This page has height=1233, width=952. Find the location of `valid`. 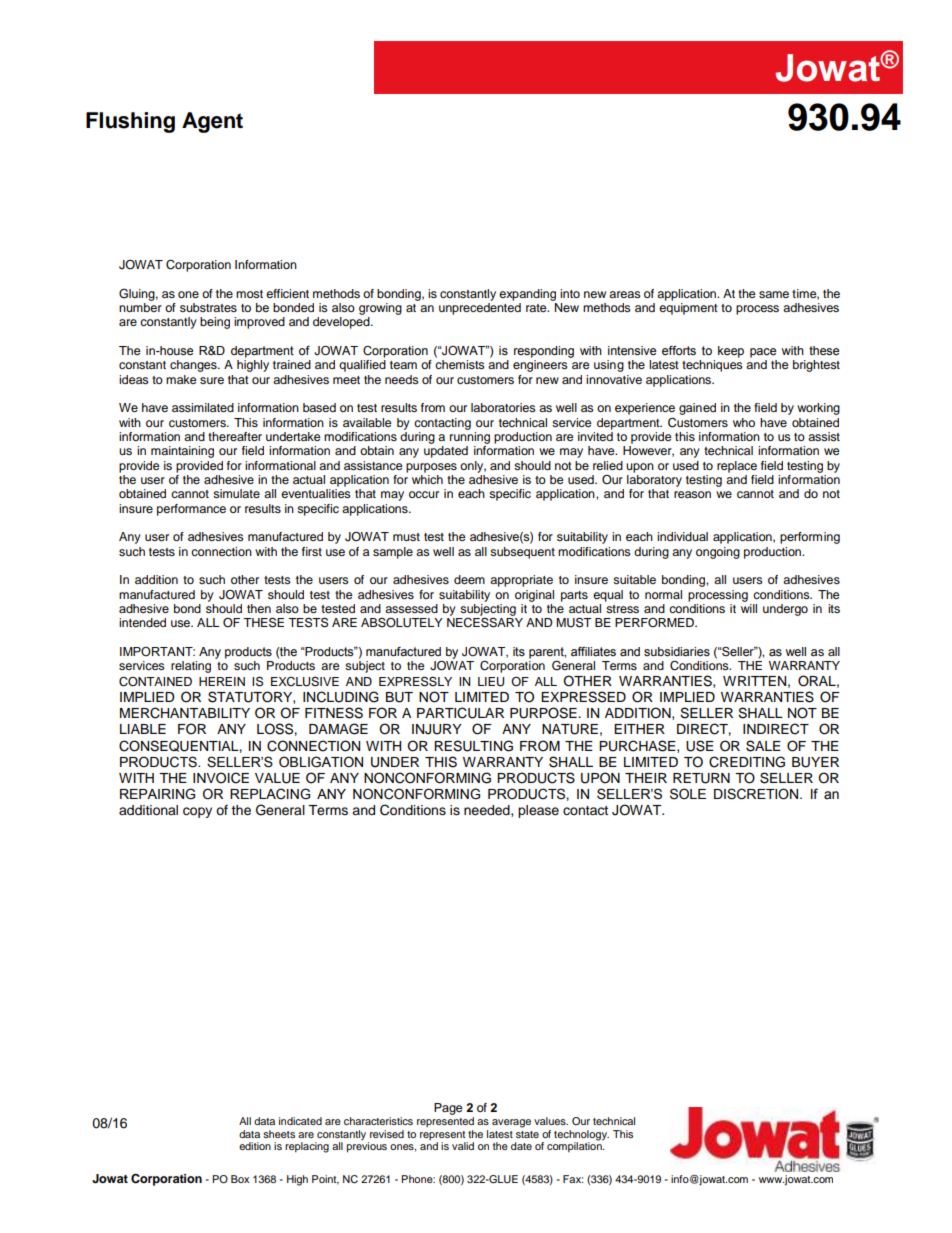

valid is located at coordinates (463, 1146).
